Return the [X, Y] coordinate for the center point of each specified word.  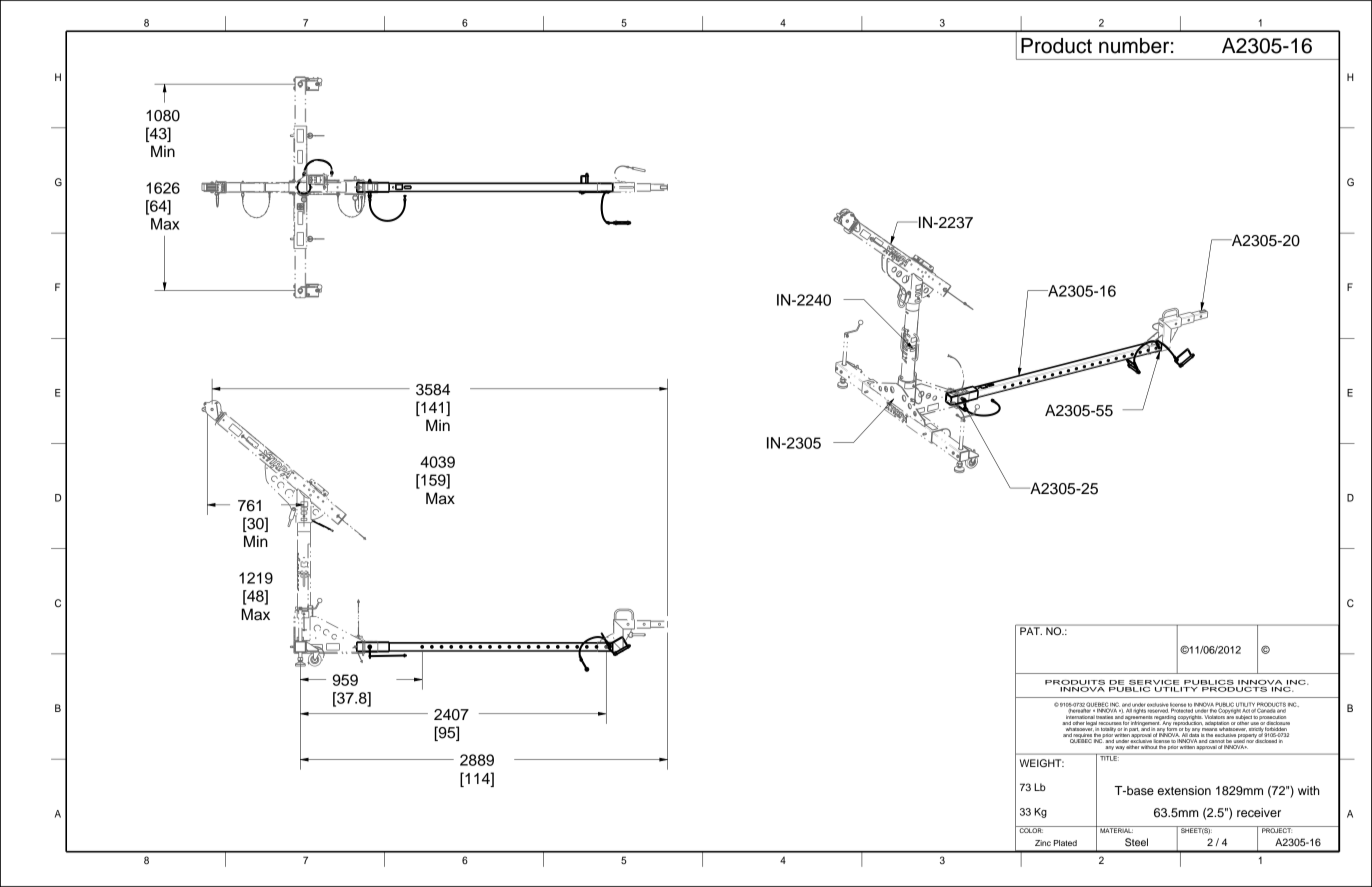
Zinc [1043, 843]
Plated [1065, 843]
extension [1184, 790]
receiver [1259, 812]
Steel [1136, 842]
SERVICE [1154, 682]
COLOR [1030, 829]
